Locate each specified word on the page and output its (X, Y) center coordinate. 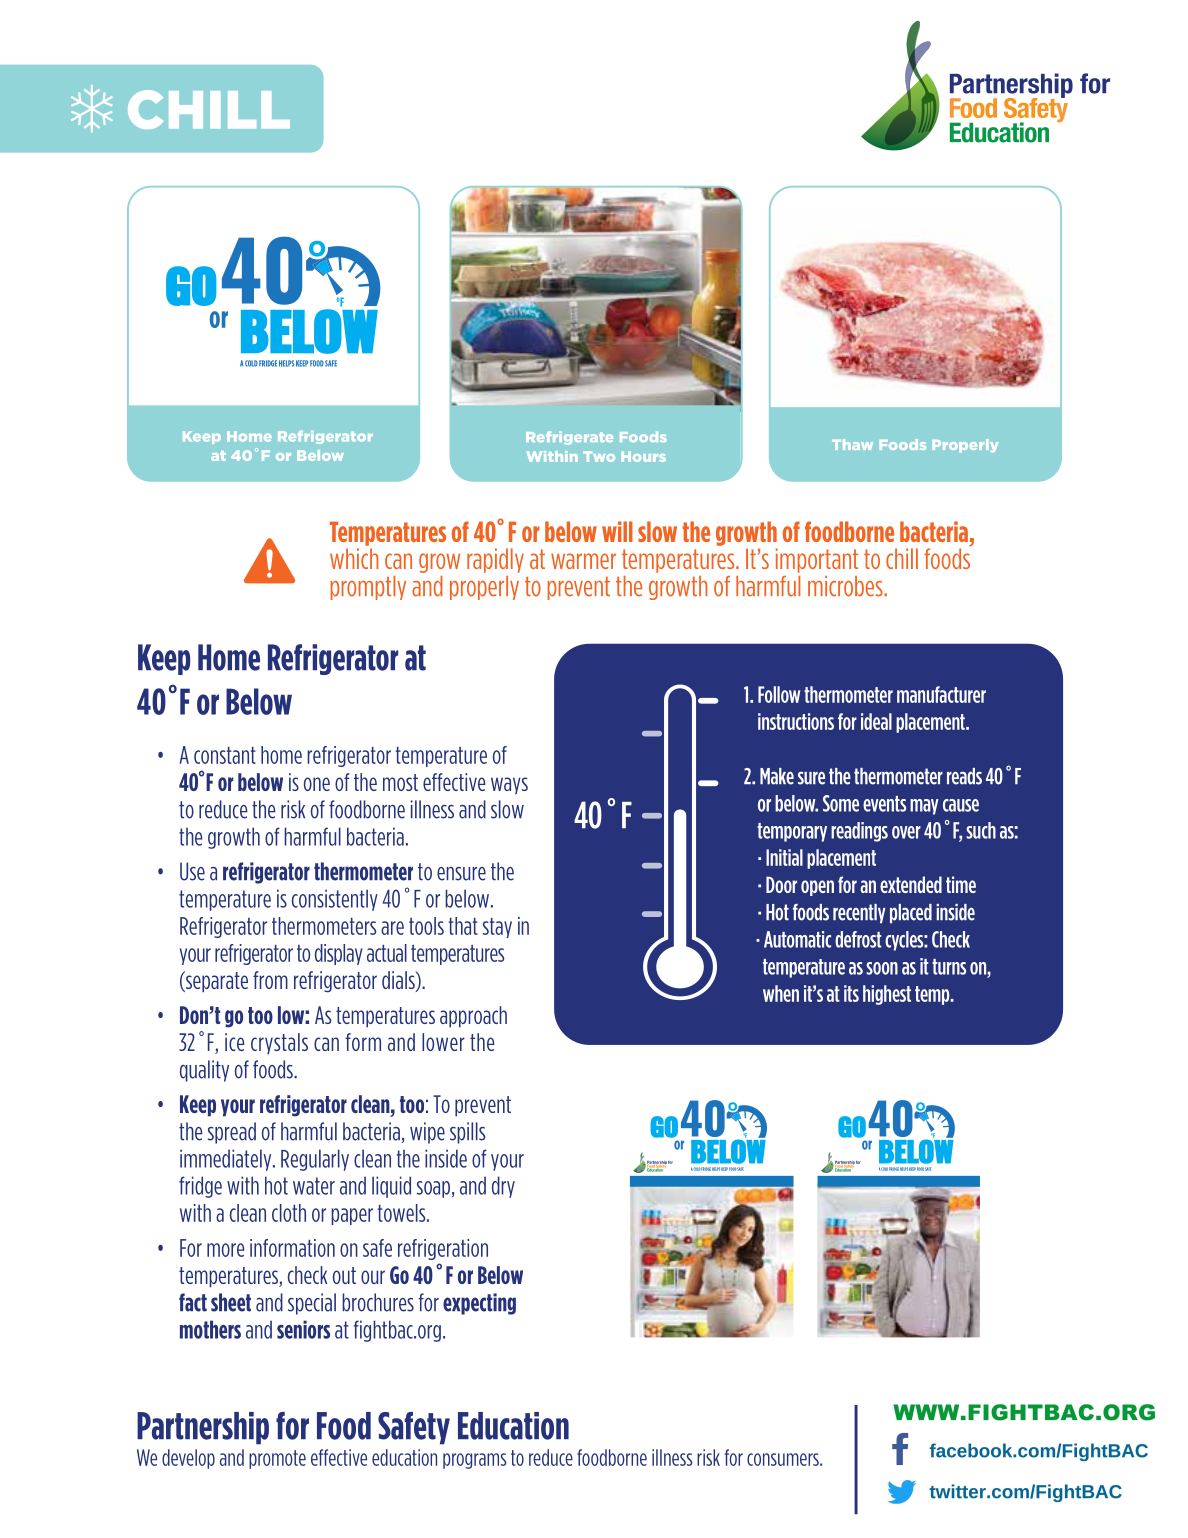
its (851, 993)
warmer (583, 561)
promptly (368, 588)
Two (599, 456)
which (354, 558)
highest (887, 995)
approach (473, 1017)
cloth (289, 1213)
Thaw (852, 444)
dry (503, 1187)
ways (509, 785)
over (906, 832)
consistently (335, 900)
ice (235, 1042)
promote (277, 1459)
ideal (876, 721)
